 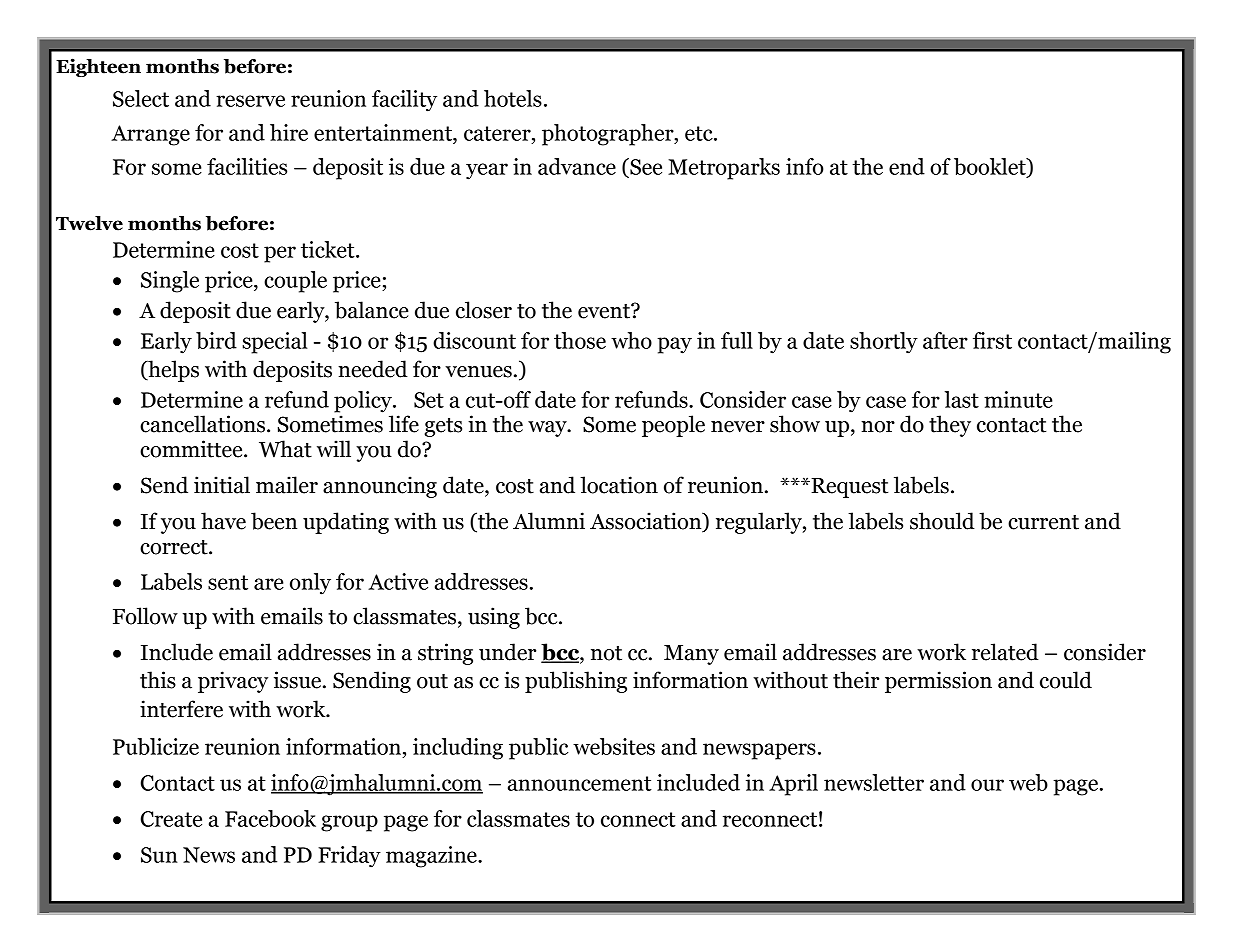 What do you see at coordinates (513, 98) in the screenshot?
I see `hotels` at bounding box center [513, 98].
